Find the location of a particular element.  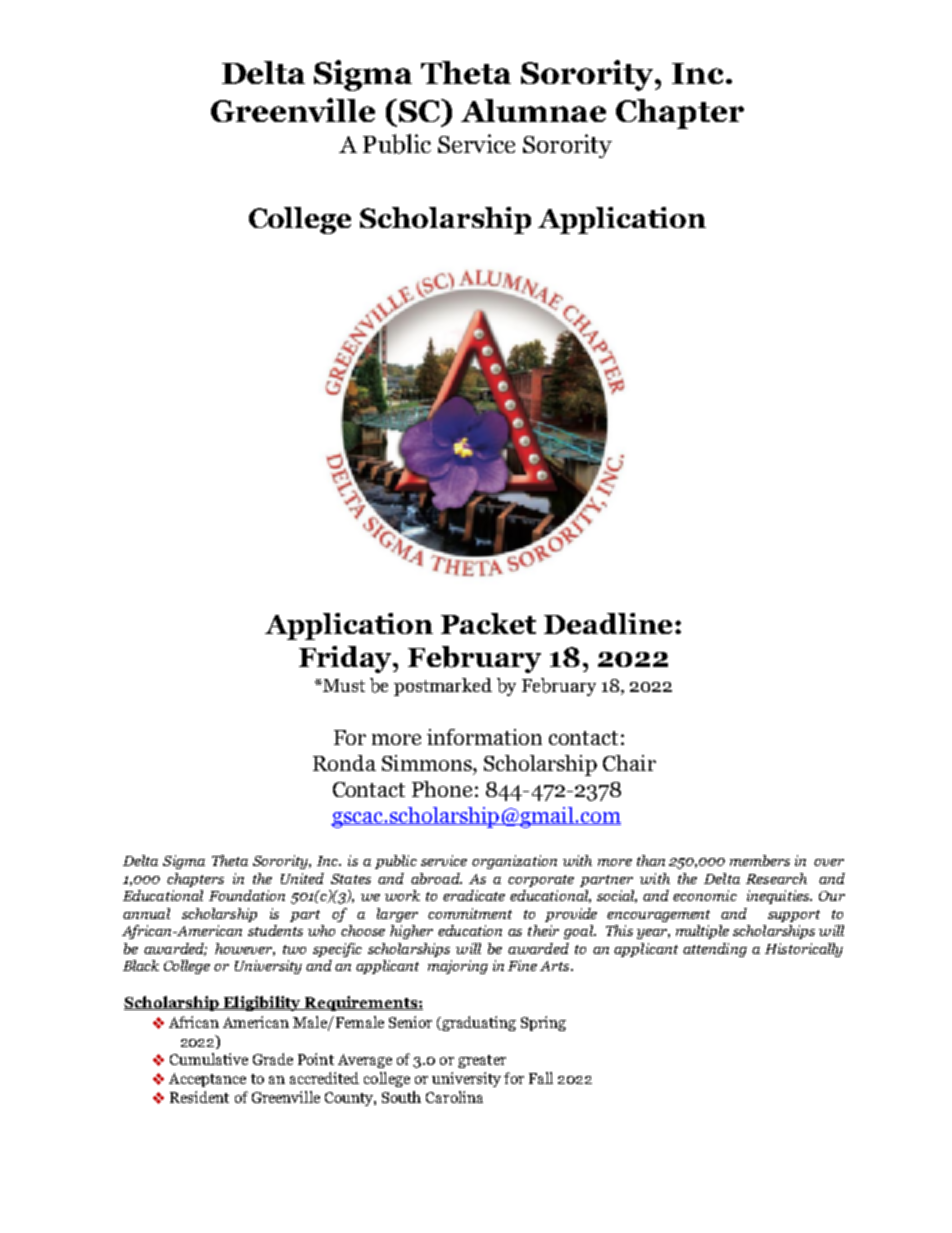

Packet is located at coordinates (488, 623).
